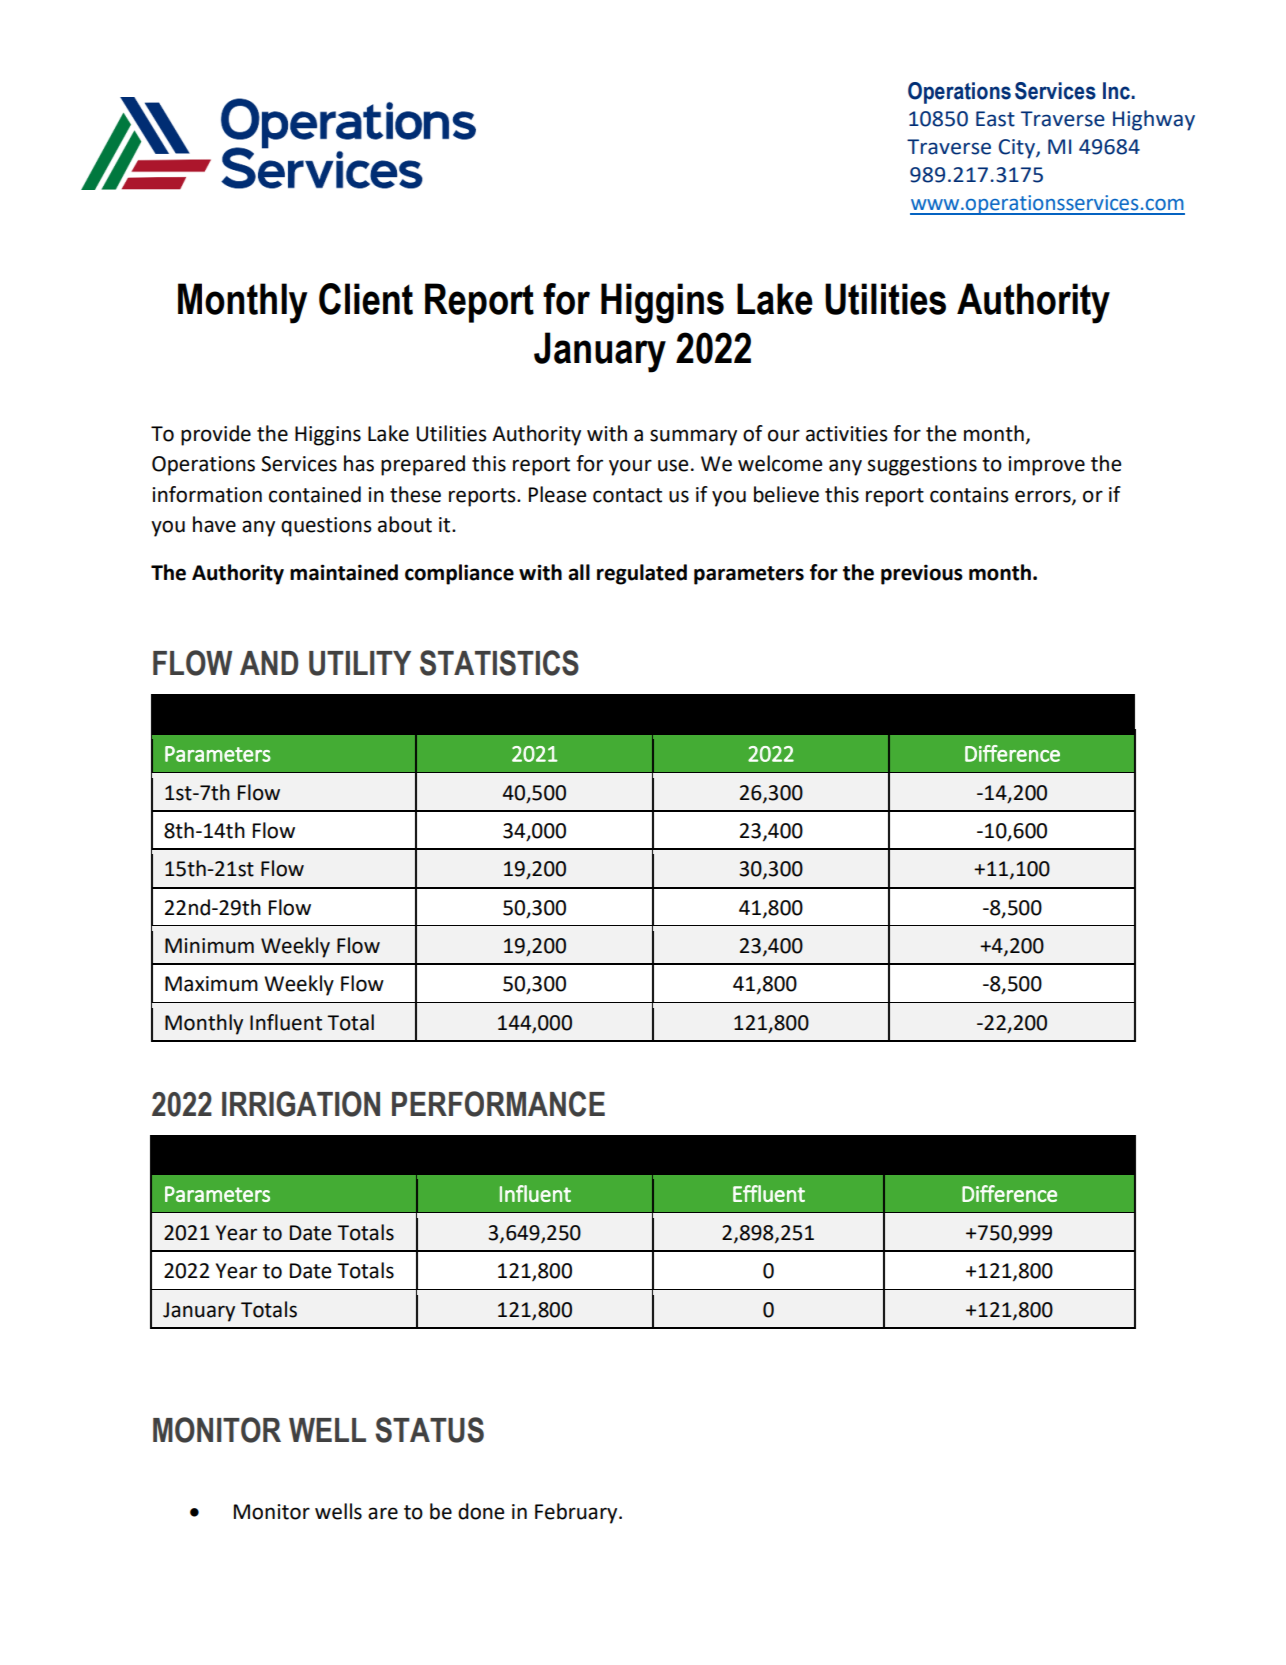 This screenshot has width=1286, height=1665. I want to click on Client, so click(366, 299).
